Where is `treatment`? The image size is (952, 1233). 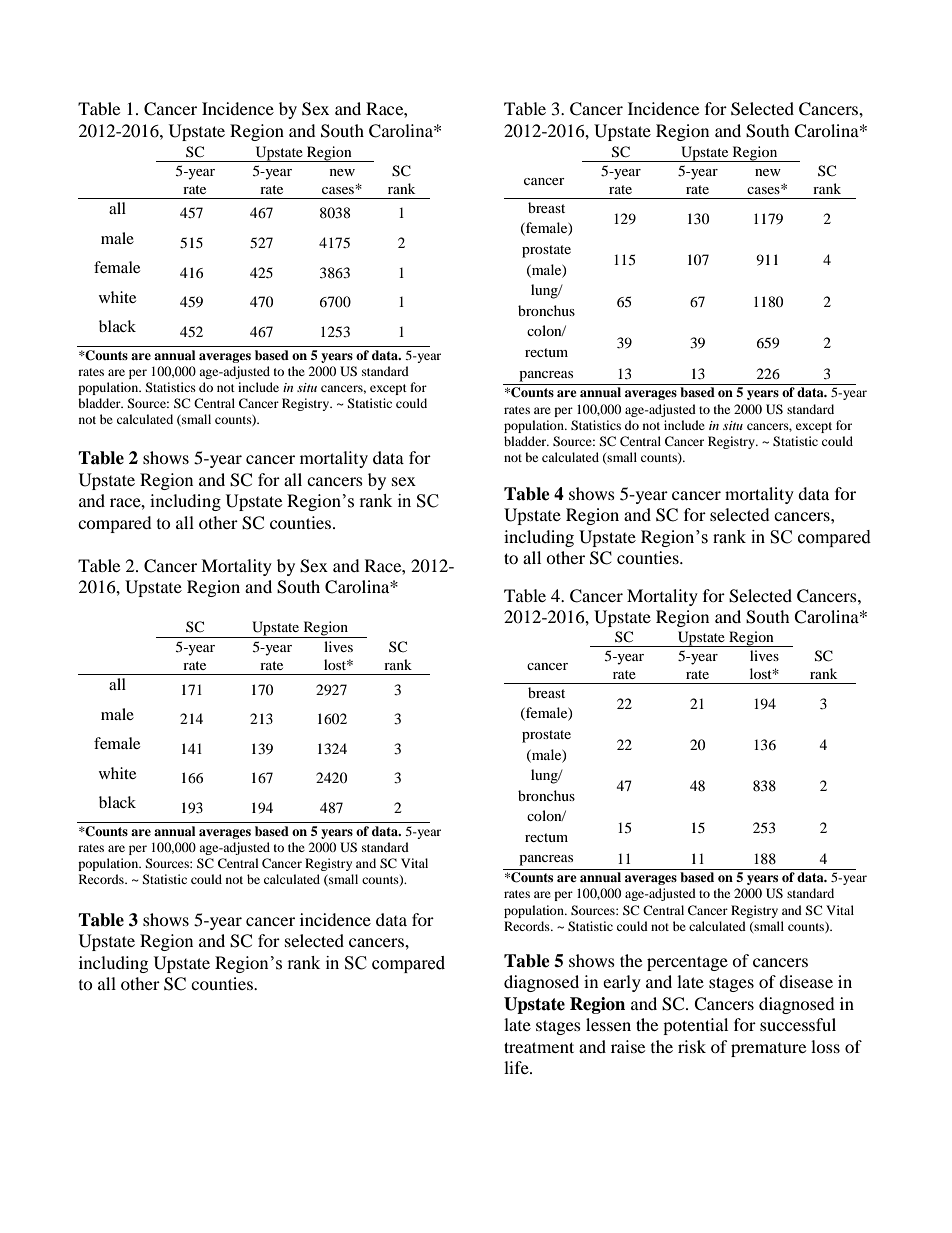
treatment is located at coordinates (539, 1047).
